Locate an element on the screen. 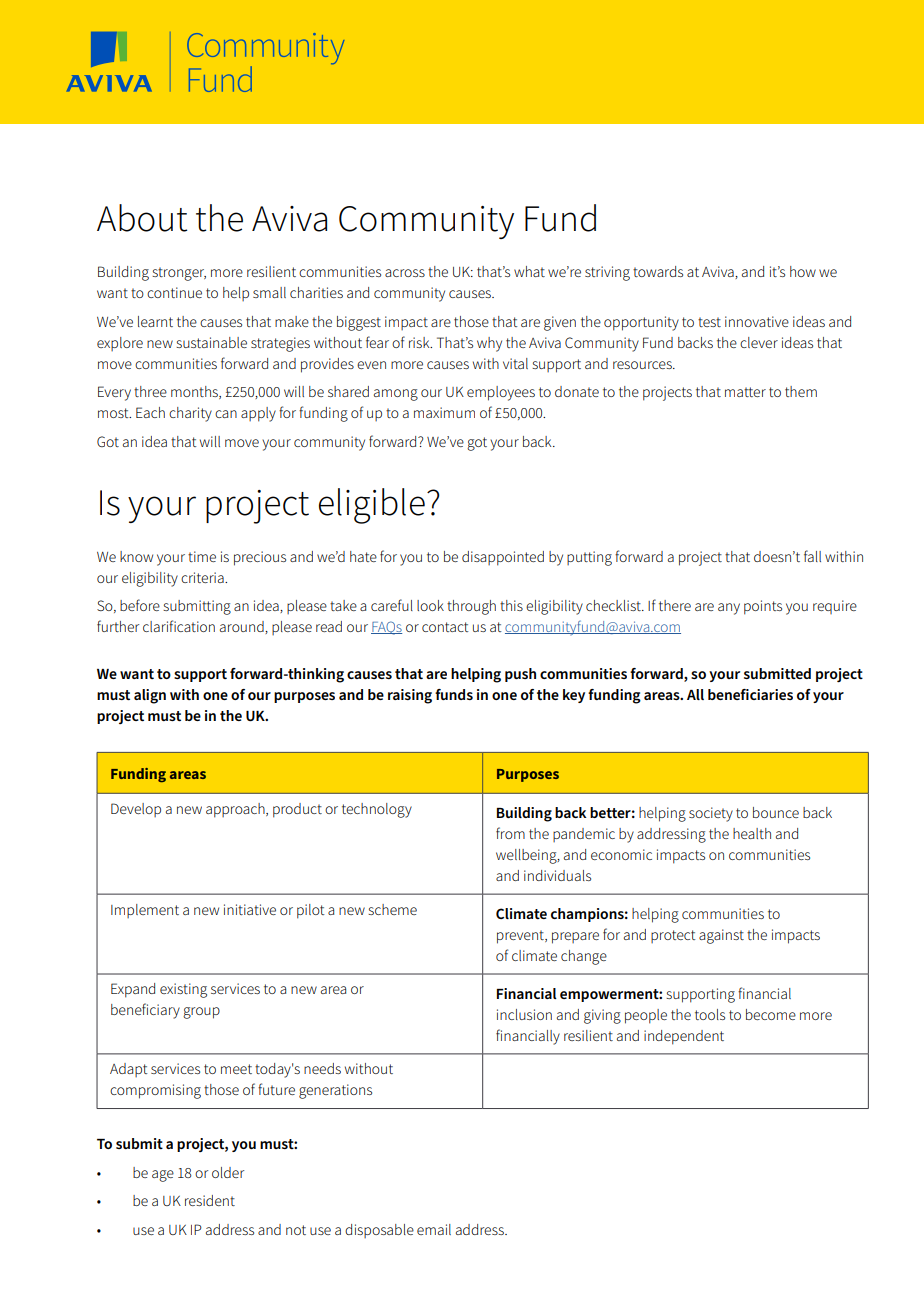 The image size is (924, 1308). email is located at coordinates (434, 1229).
